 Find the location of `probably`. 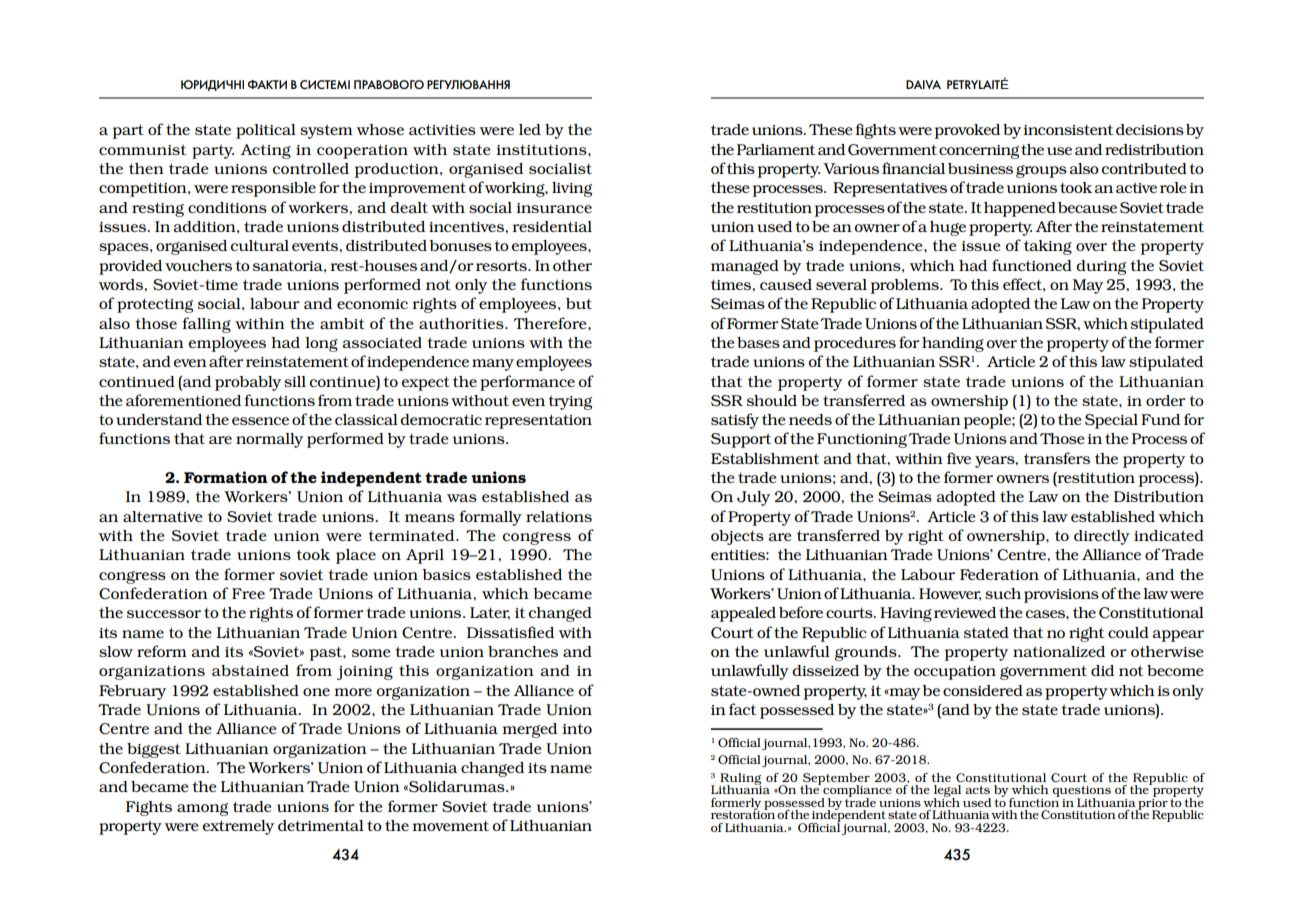

probably is located at coordinates (248, 383).
